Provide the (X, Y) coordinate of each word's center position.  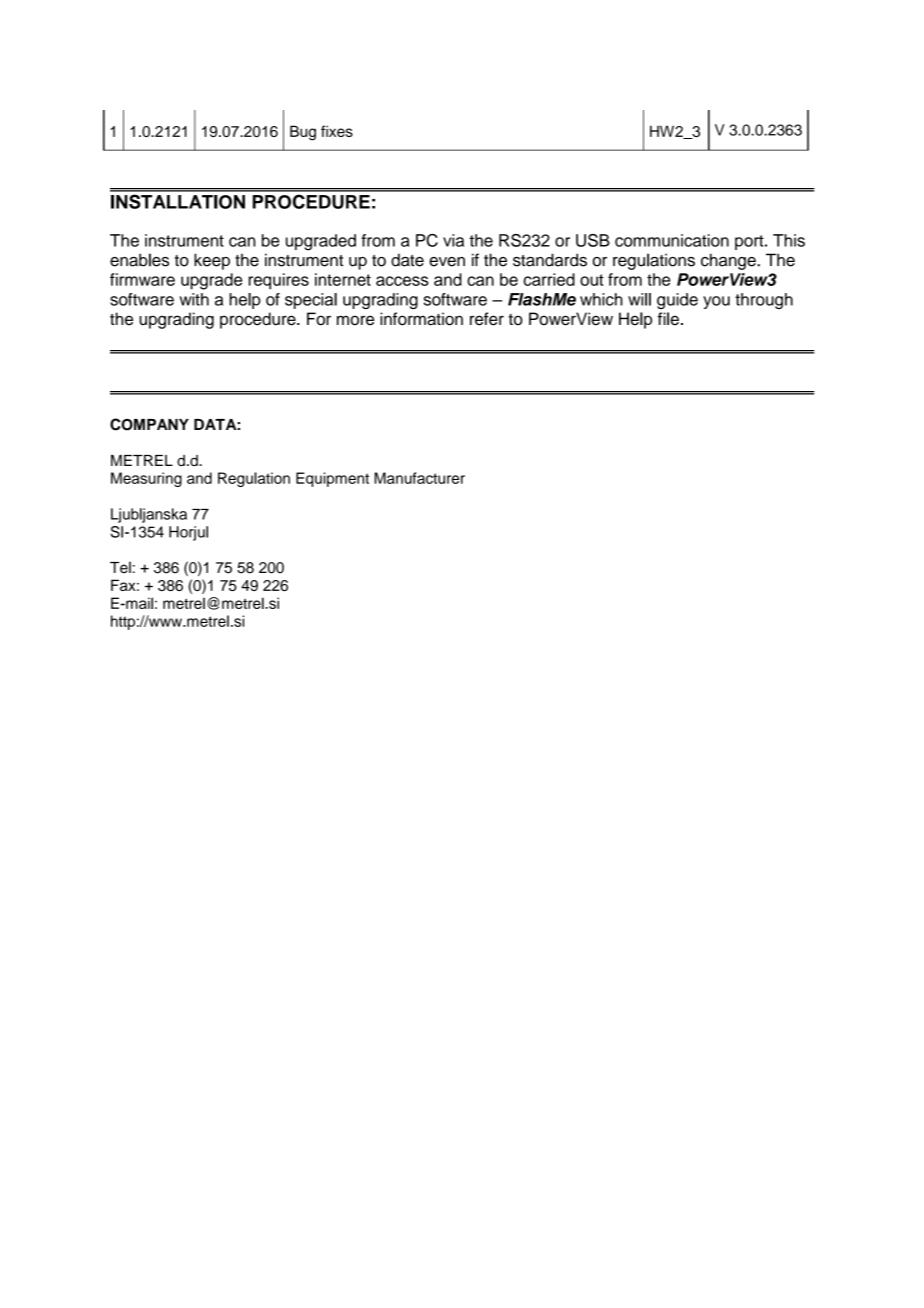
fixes (337, 131)
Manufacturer (419, 478)
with (194, 299)
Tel (120, 567)
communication (672, 240)
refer (487, 319)
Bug (303, 133)
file (668, 319)
